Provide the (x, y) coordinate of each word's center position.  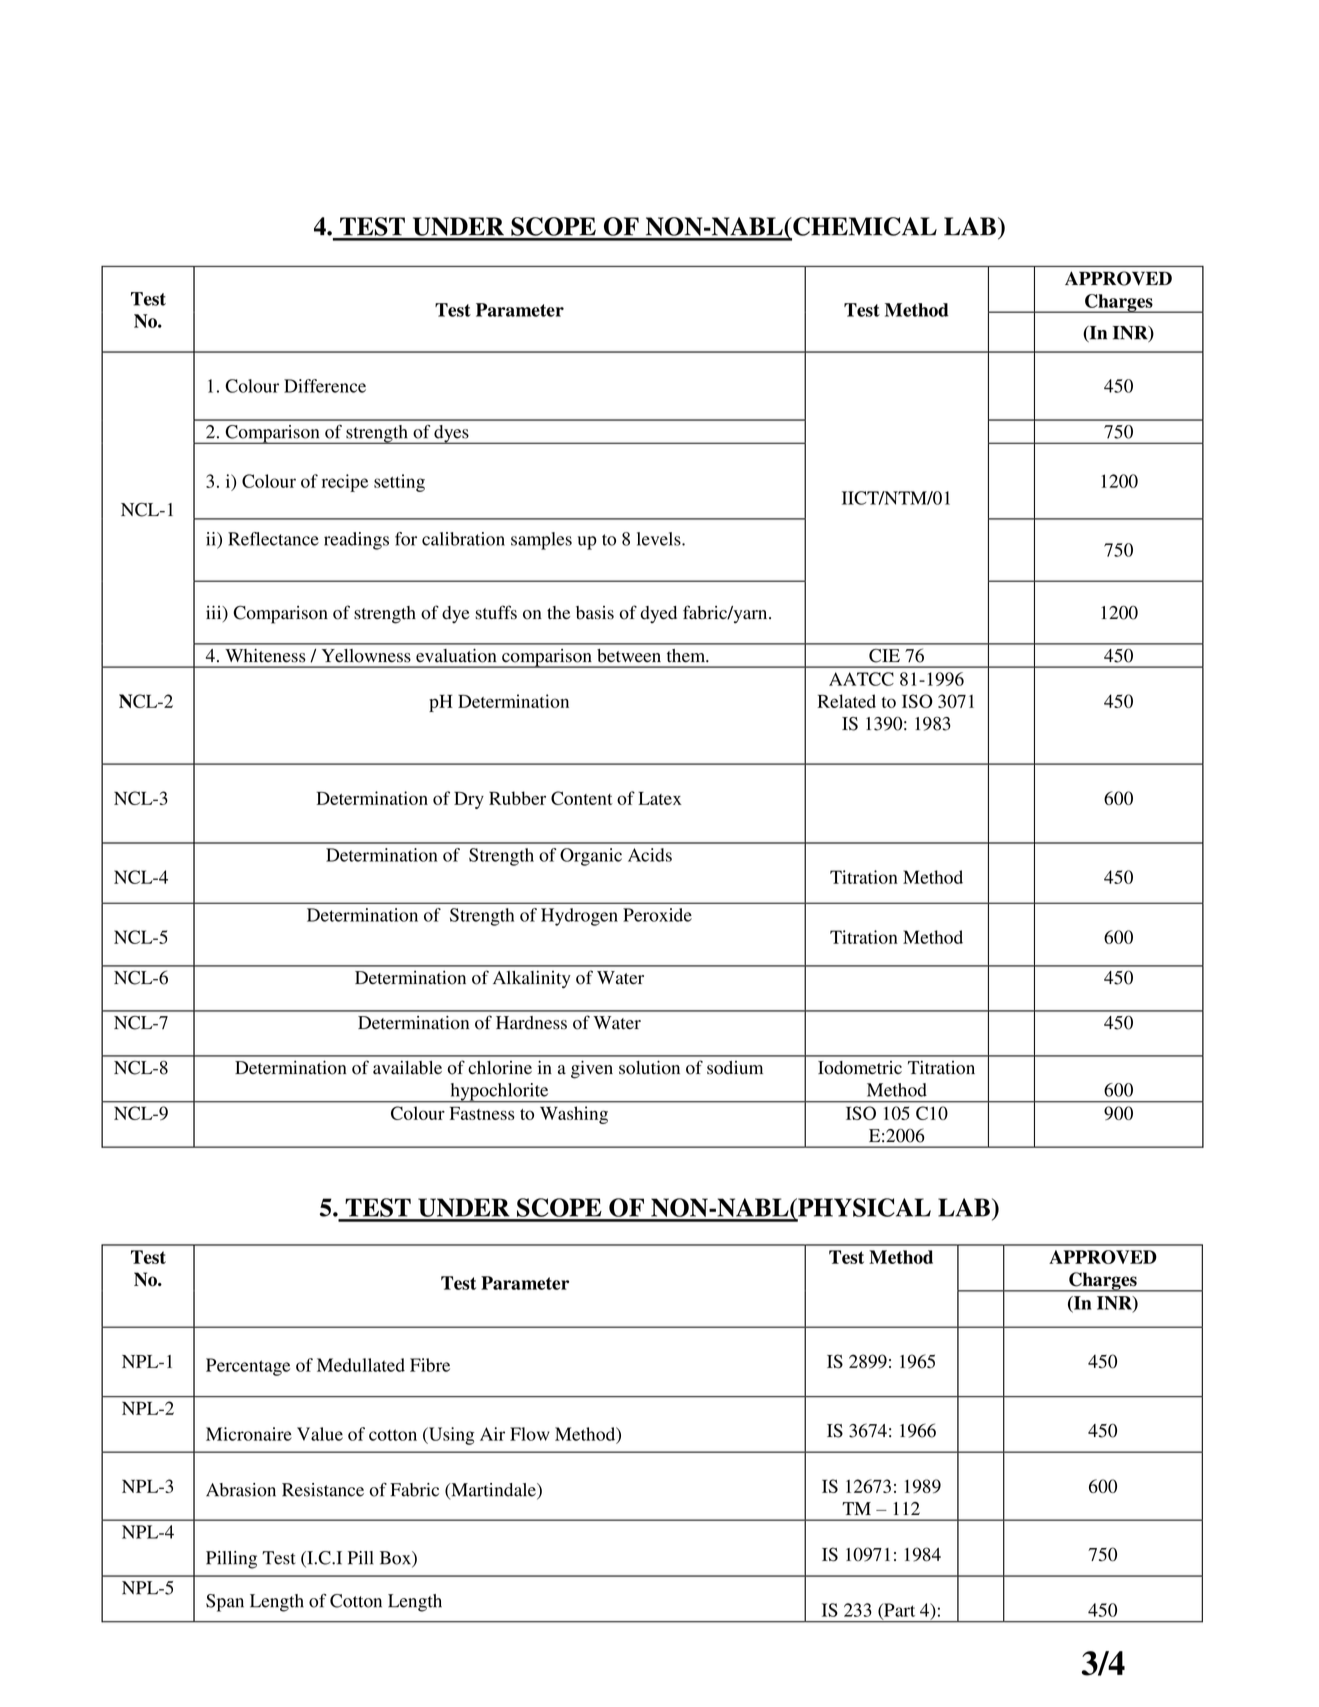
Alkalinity (532, 980)
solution (649, 1067)
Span (225, 1603)
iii (215, 612)
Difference (325, 386)
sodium (735, 1068)
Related (847, 701)
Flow (530, 1434)
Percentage (248, 1367)
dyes (451, 434)
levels (660, 539)
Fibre (430, 1365)
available (407, 1068)
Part (898, 1611)
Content (582, 798)
